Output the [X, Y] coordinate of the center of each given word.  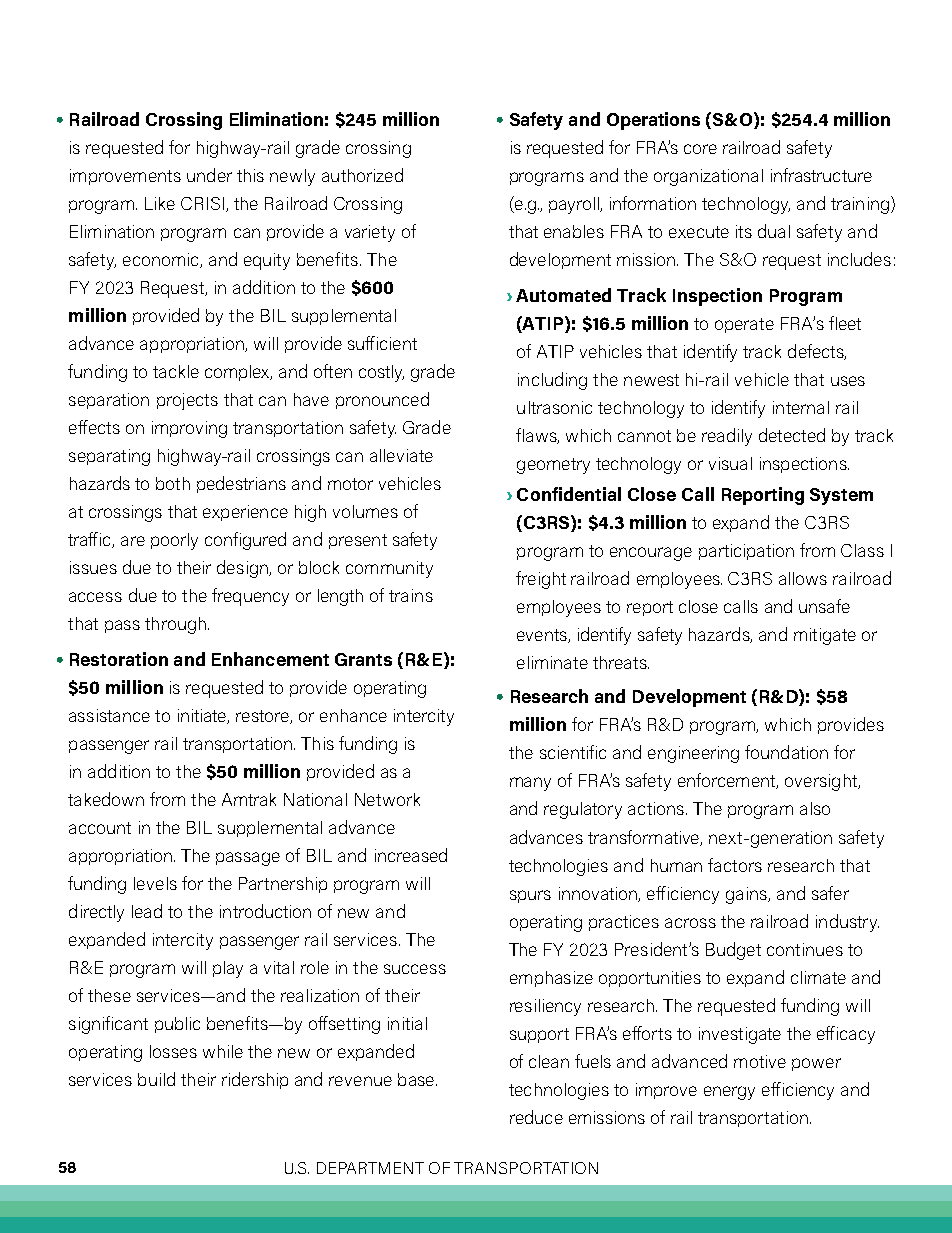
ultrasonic [554, 407]
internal [801, 407]
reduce [536, 1117]
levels [155, 883]
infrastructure [821, 175]
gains [747, 895]
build [156, 1079]
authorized [362, 175]
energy [729, 1093]
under [209, 175]
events [543, 636]
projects [187, 401]
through [175, 625]
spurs [530, 896]
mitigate [825, 636]
